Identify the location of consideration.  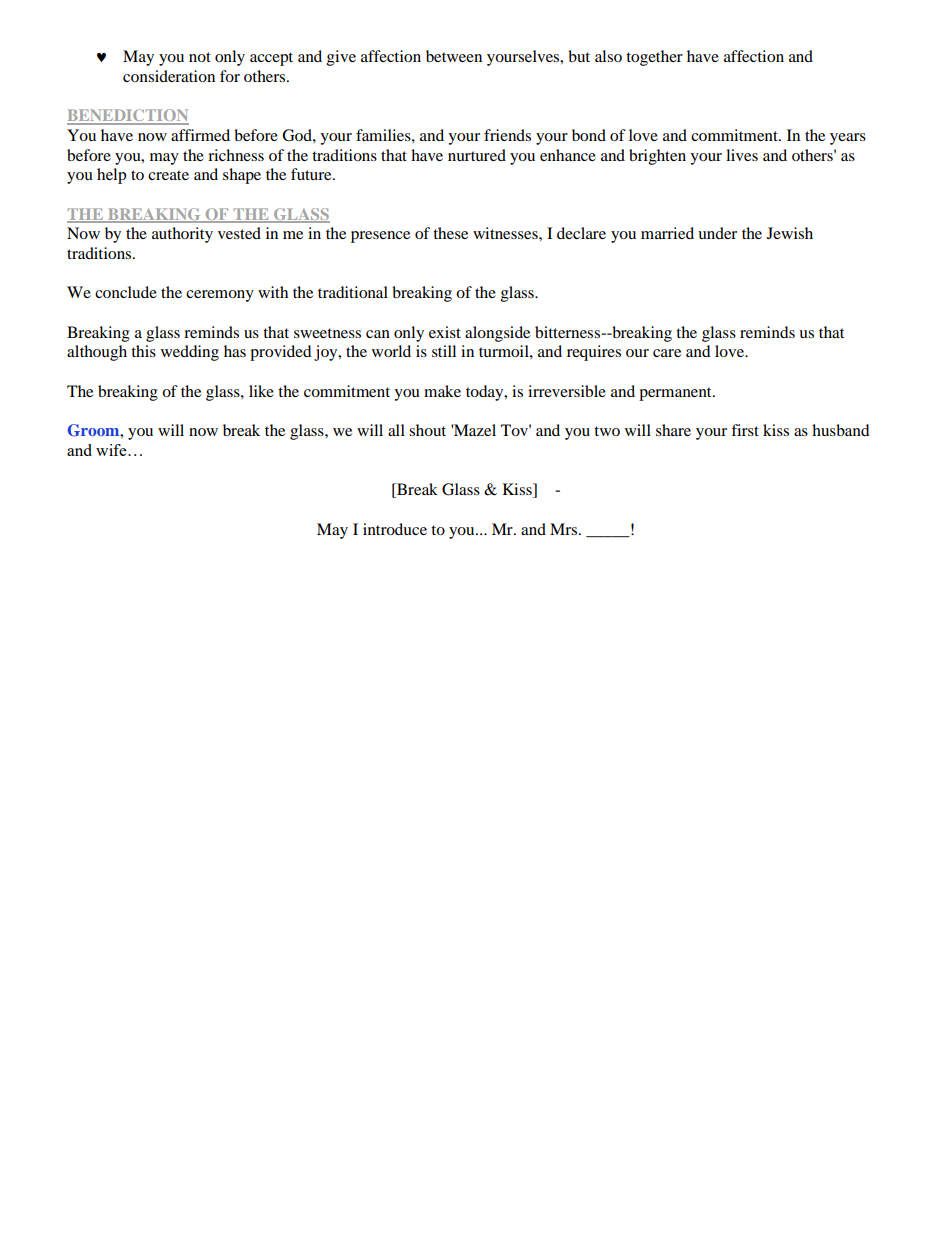
(169, 76).
